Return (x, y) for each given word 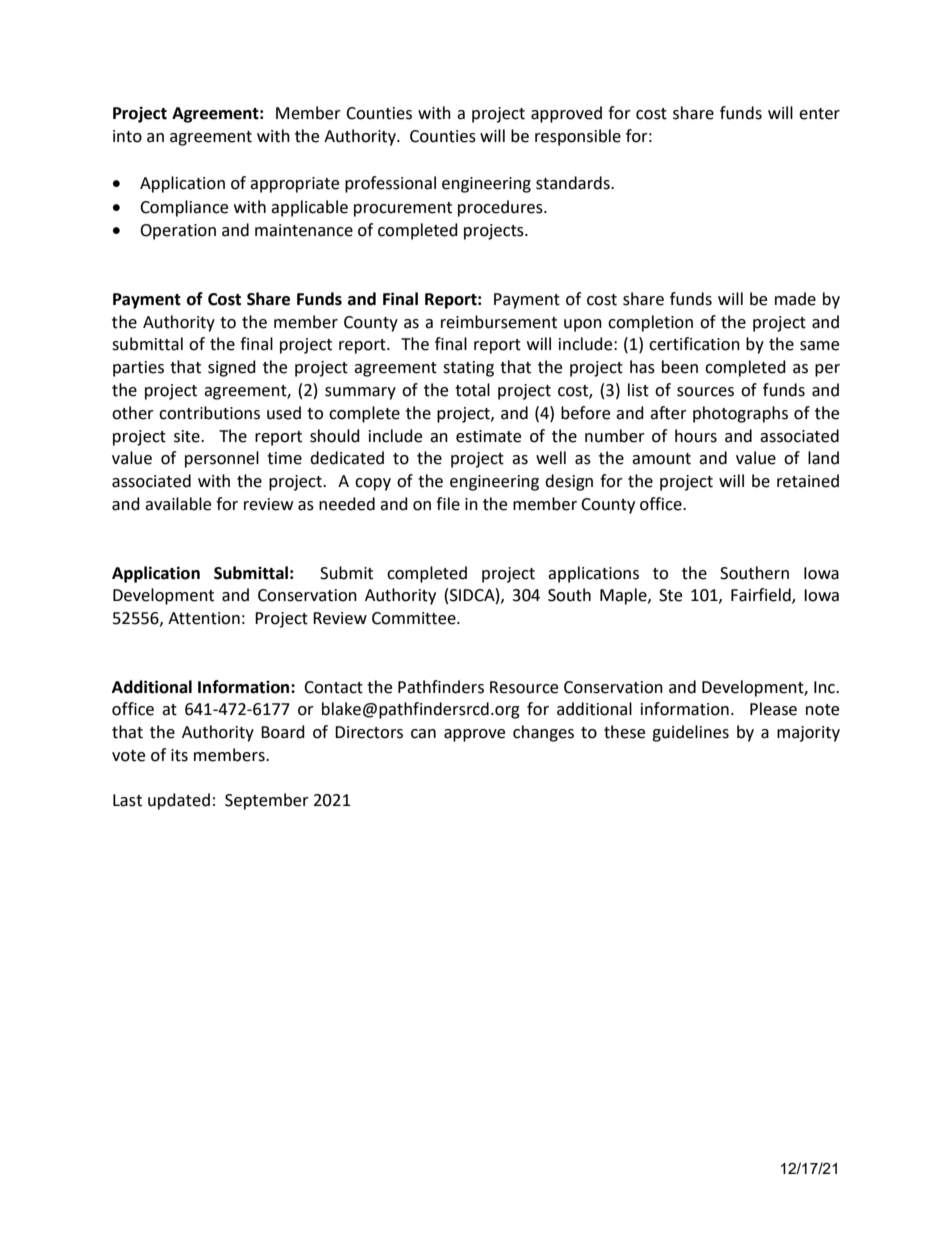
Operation (178, 232)
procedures (501, 208)
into (127, 136)
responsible (578, 137)
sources (705, 392)
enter (819, 114)
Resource (524, 687)
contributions (209, 413)
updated (179, 801)
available (178, 504)
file (448, 504)
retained (808, 481)
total (472, 390)
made (795, 299)
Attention (204, 618)
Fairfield (762, 596)
